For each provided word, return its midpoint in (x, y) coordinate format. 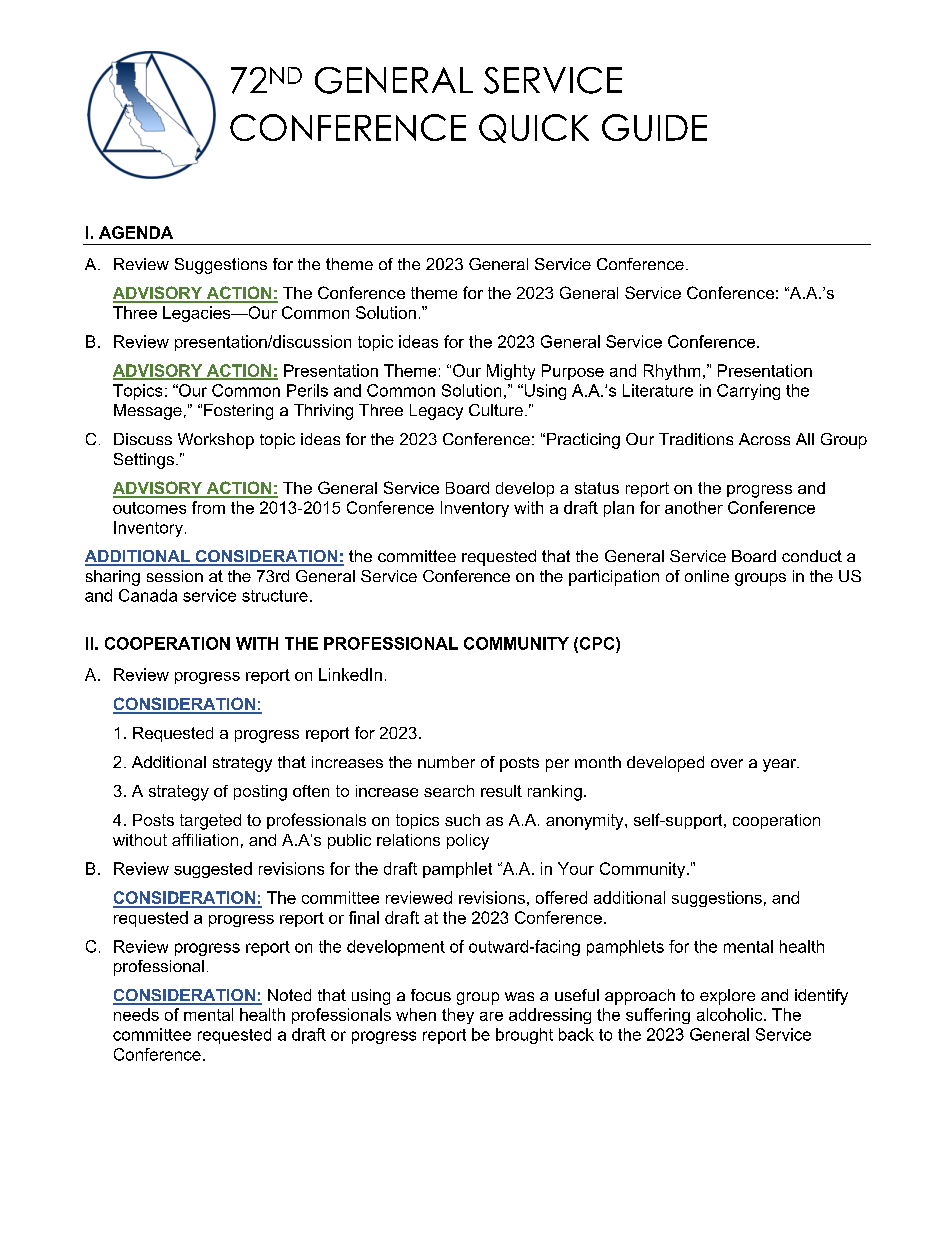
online (707, 576)
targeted (210, 822)
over (727, 763)
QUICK (534, 128)
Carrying (748, 392)
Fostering (238, 412)
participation (614, 578)
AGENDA (136, 232)
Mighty (511, 372)
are (491, 1016)
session (175, 576)
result (501, 791)
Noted (289, 995)
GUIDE (654, 127)
